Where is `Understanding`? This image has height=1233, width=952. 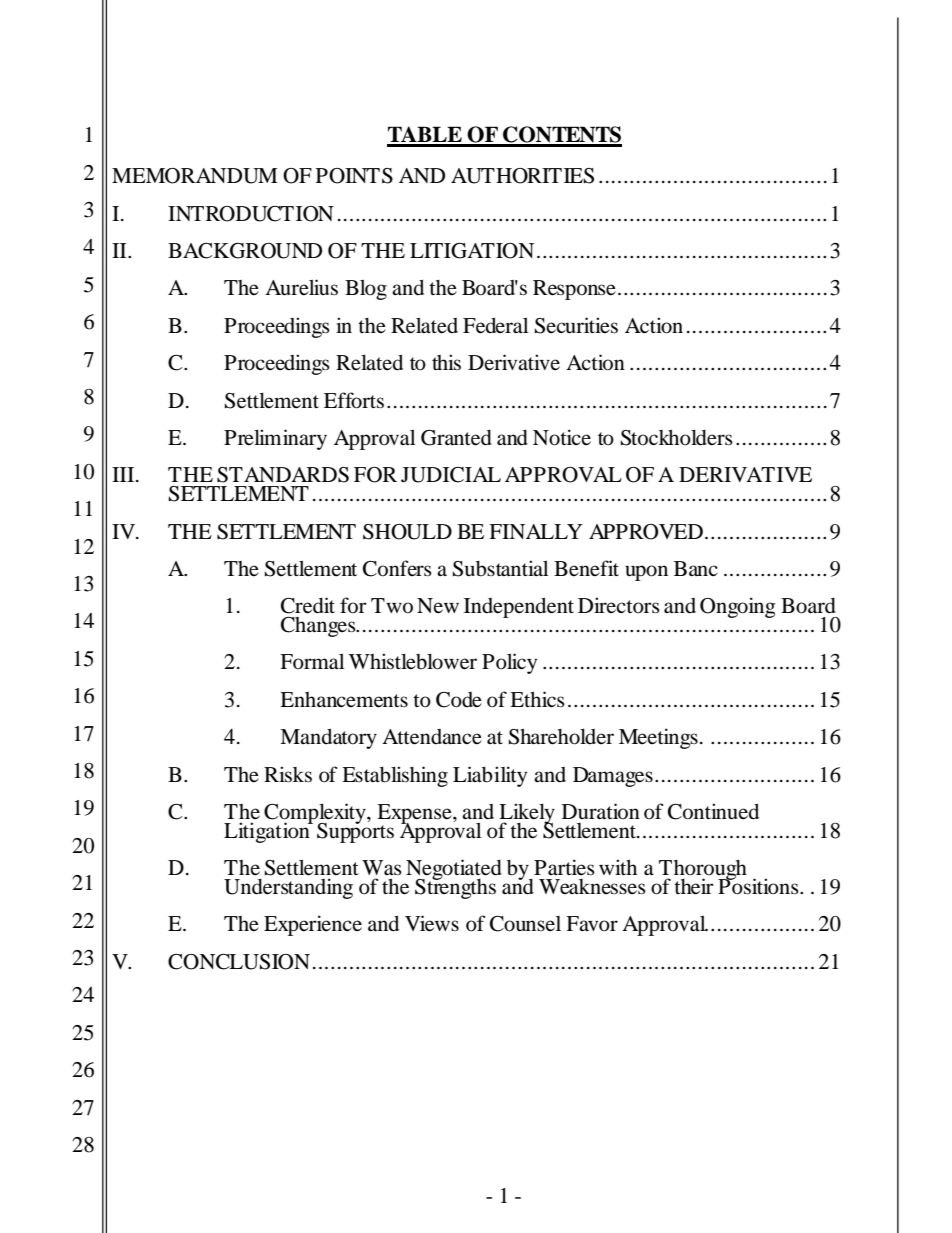
Understanding is located at coordinates (288, 888).
